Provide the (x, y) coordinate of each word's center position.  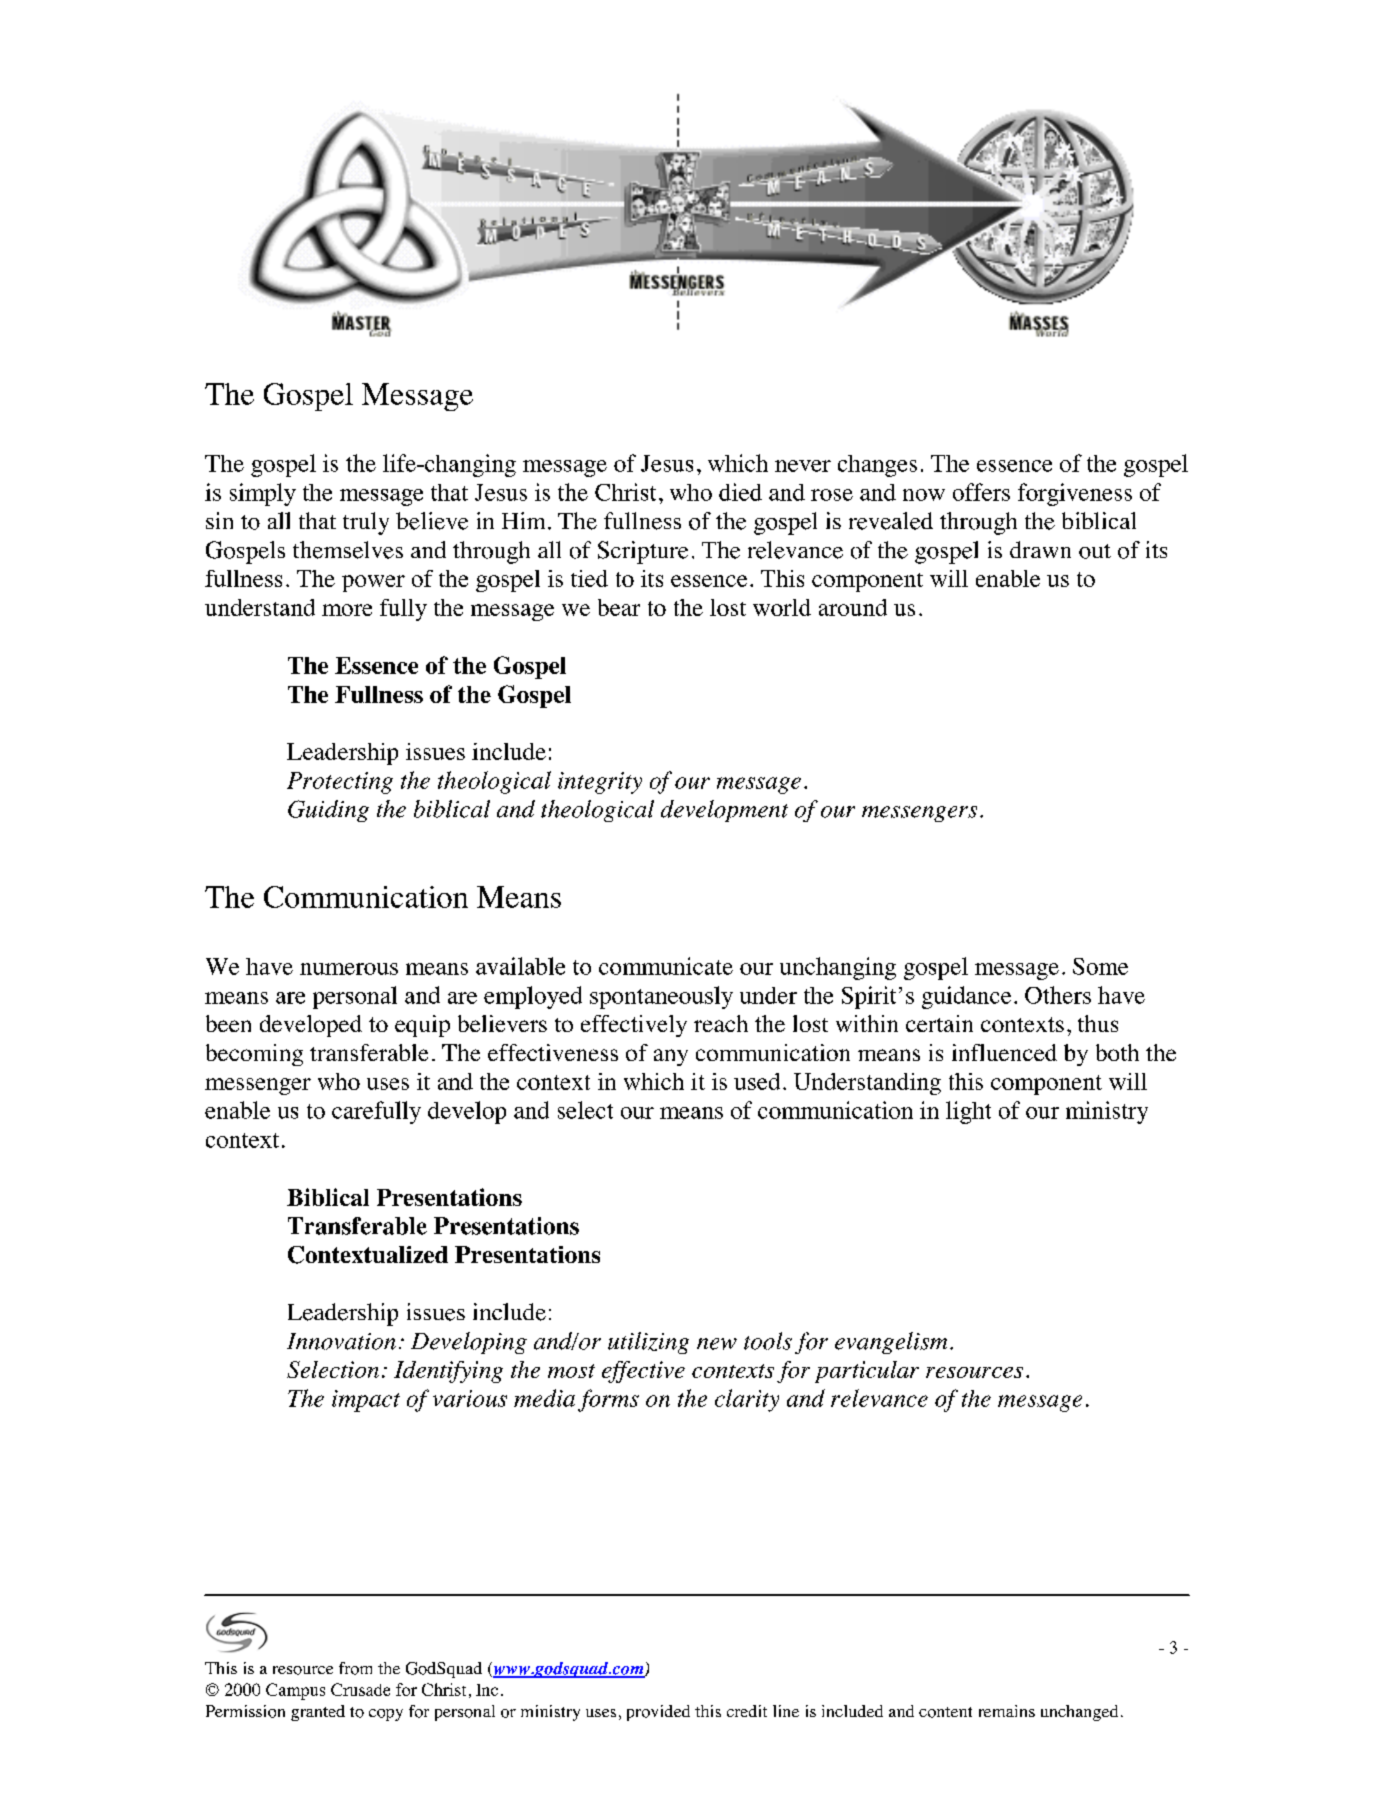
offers (981, 492)
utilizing (648, 1343)
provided (658, 1713)
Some (1100, 966)
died (740, 492)
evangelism (891, 1343)
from (355, 1668)
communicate (666, 966)
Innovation (341, 1341)
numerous (349, 969)
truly (366, 523)
